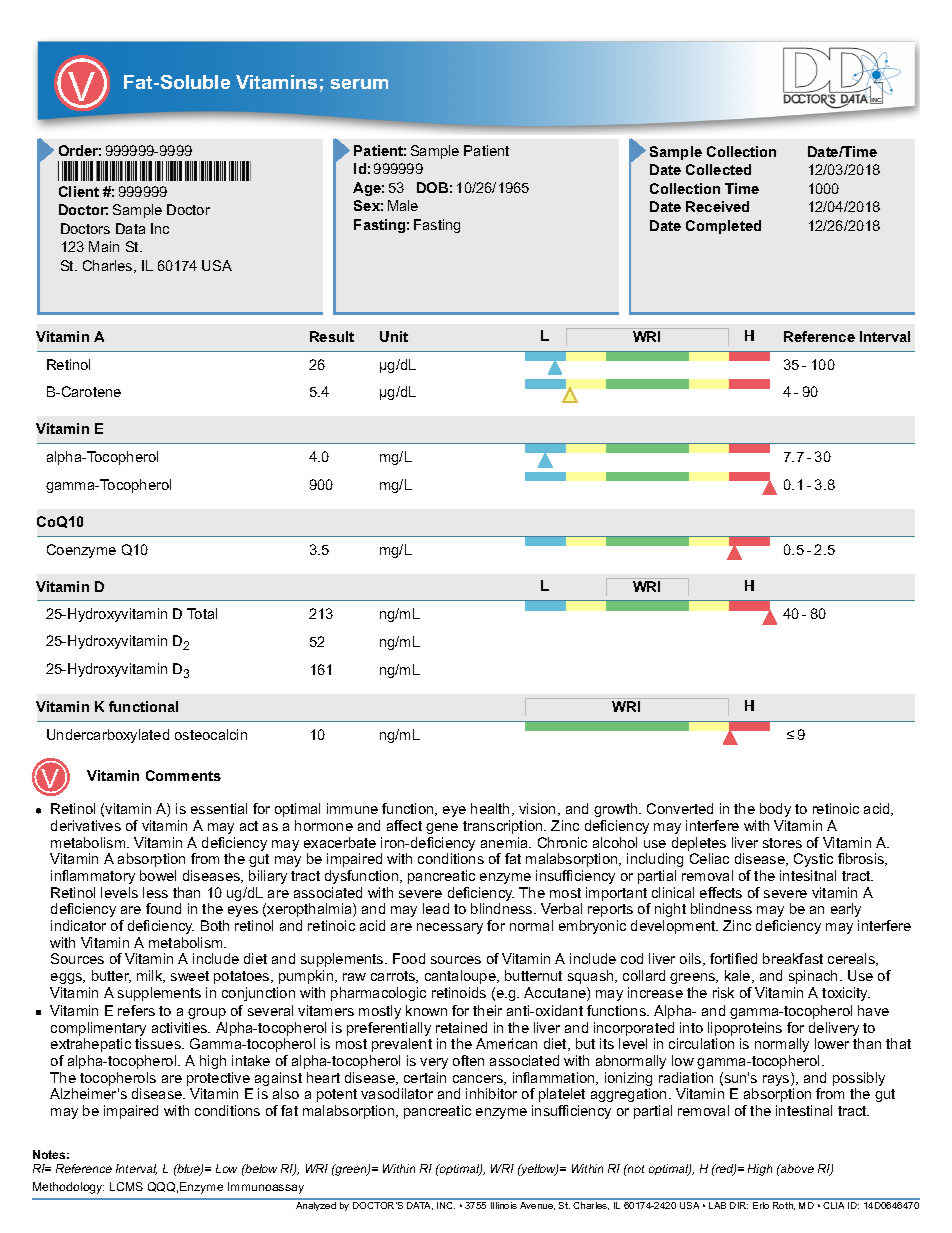 The height and width of the screenshot is (1233, 952). What do you see at coordinates (782, 843) in the screenshot?
I see `stores` at bounding box center [782, 843].
